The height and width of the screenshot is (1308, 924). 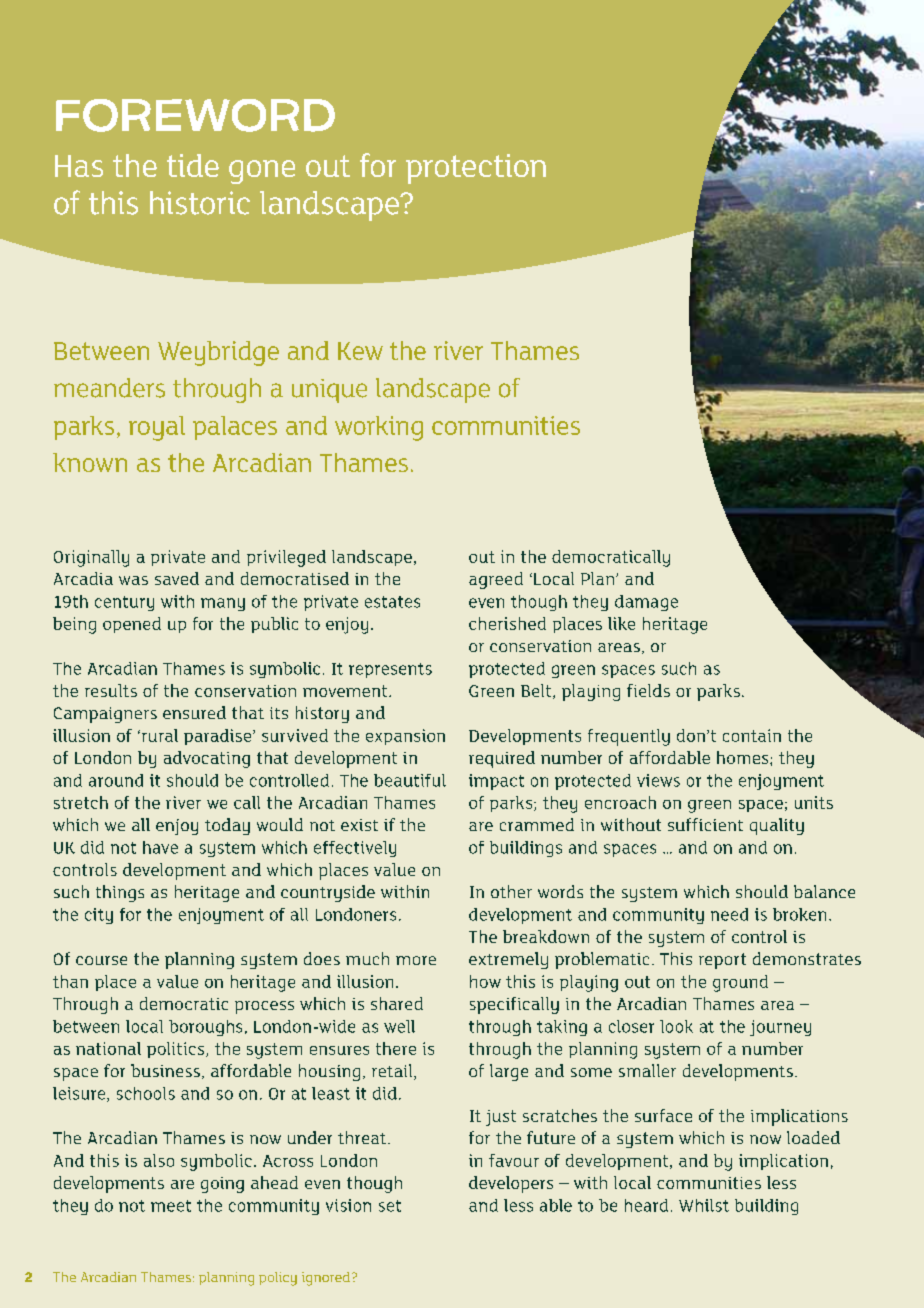 I want to click on contain, so click(x=752, y=735).
